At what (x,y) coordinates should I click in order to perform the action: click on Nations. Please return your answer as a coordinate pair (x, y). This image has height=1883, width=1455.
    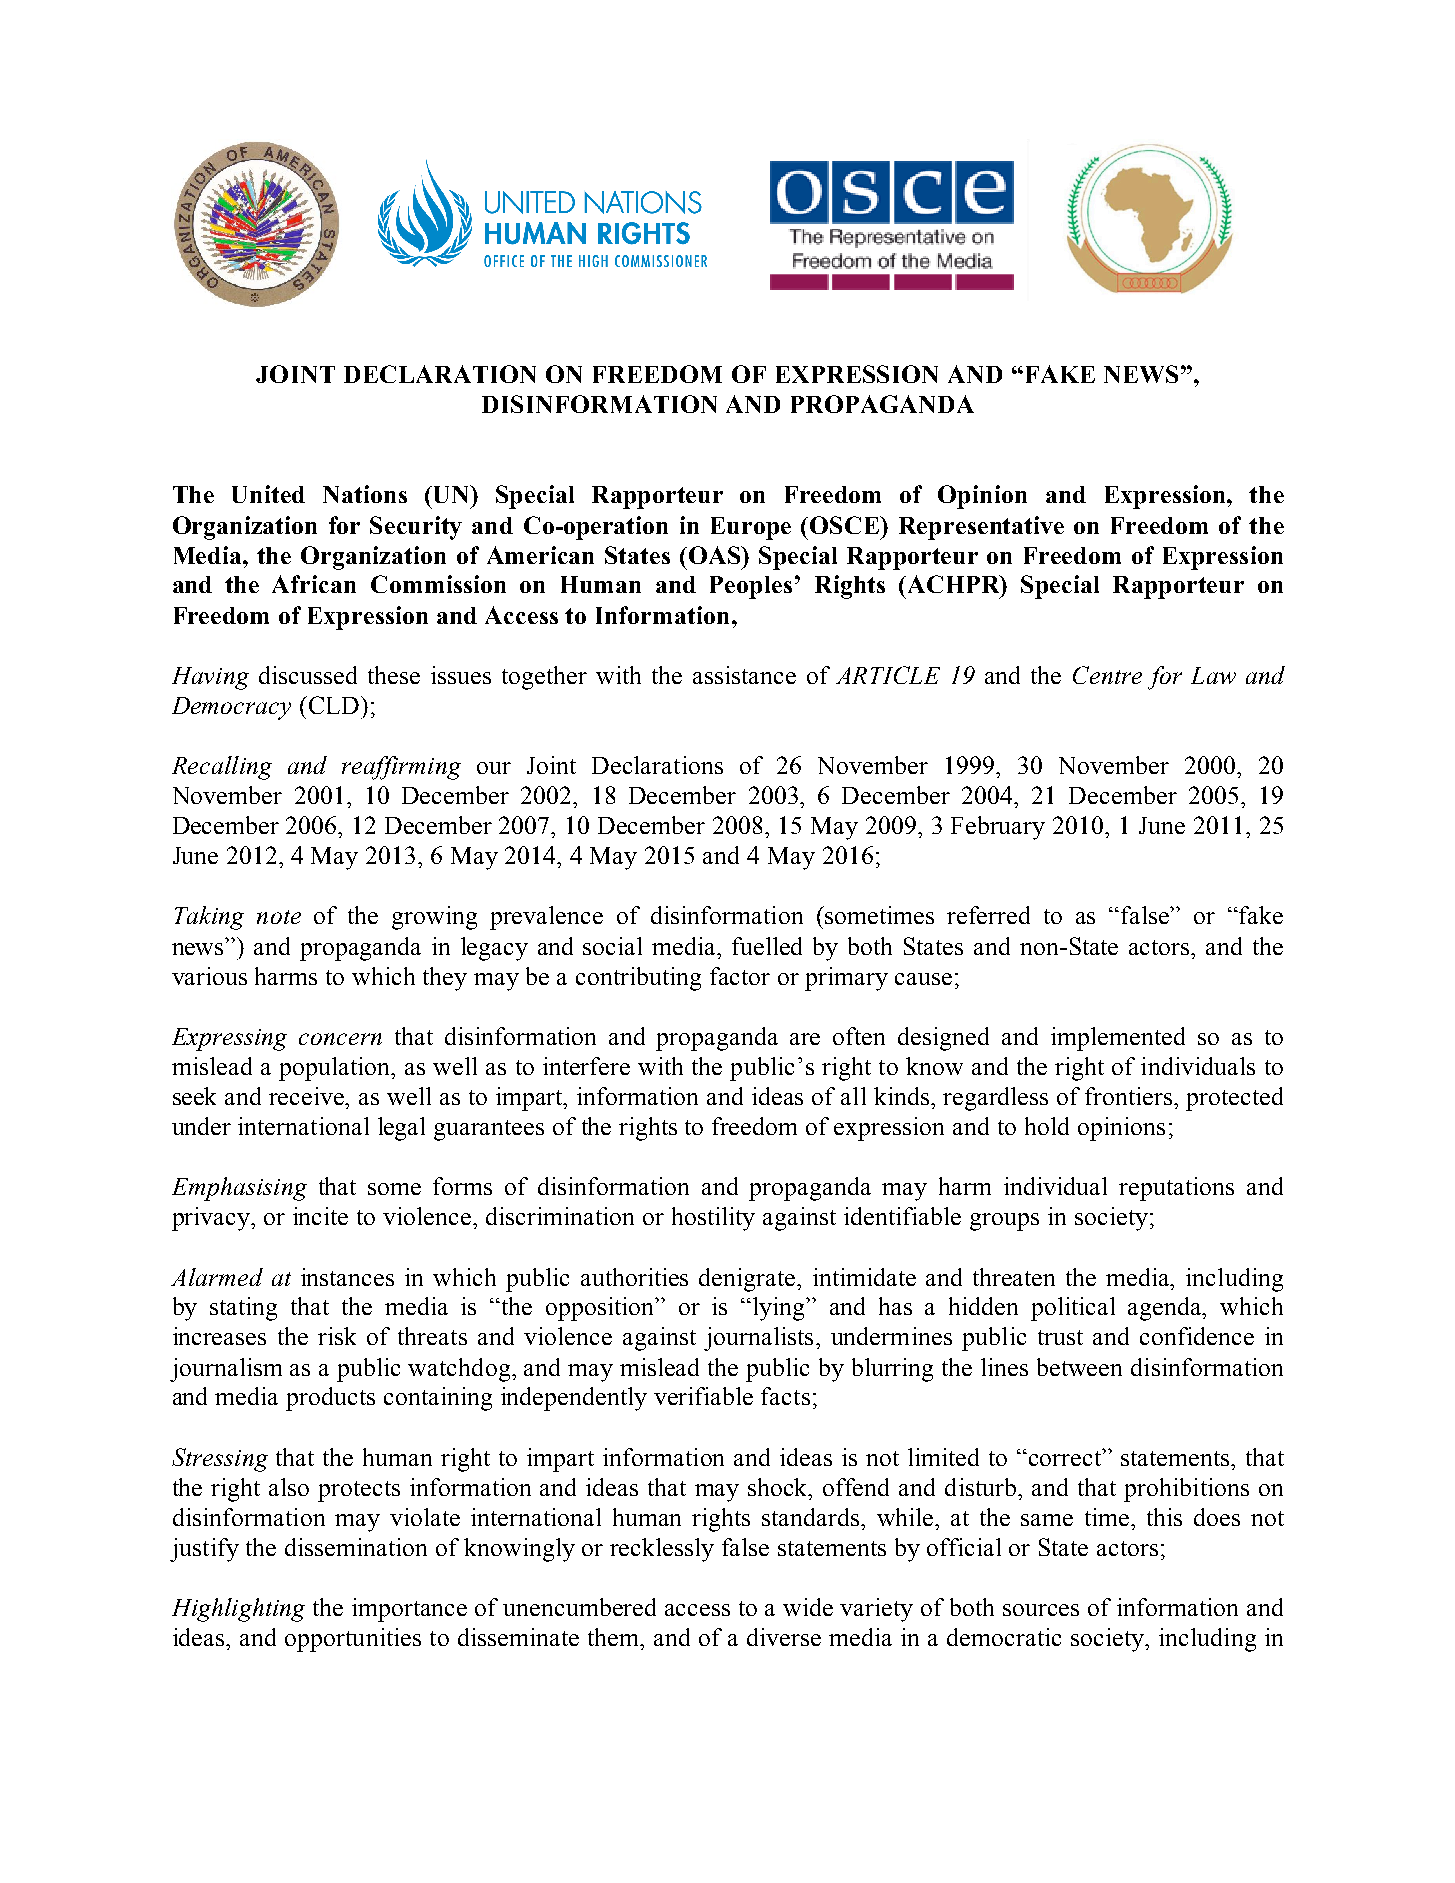
    Looking at the image, I should click on (365, 494).
